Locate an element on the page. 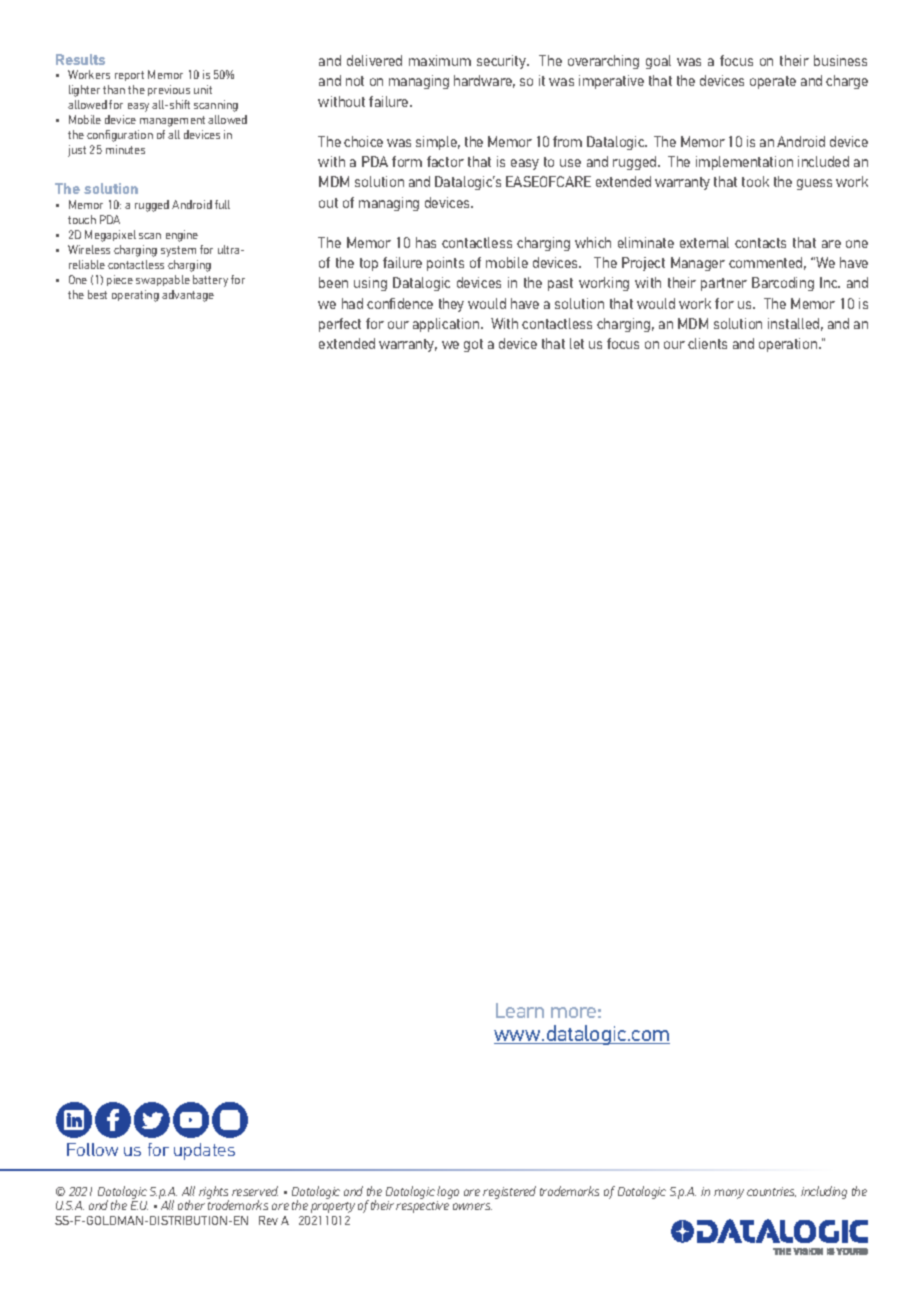 This image has width=924, height=1308. updates is located at coordinates (204, 1151).
